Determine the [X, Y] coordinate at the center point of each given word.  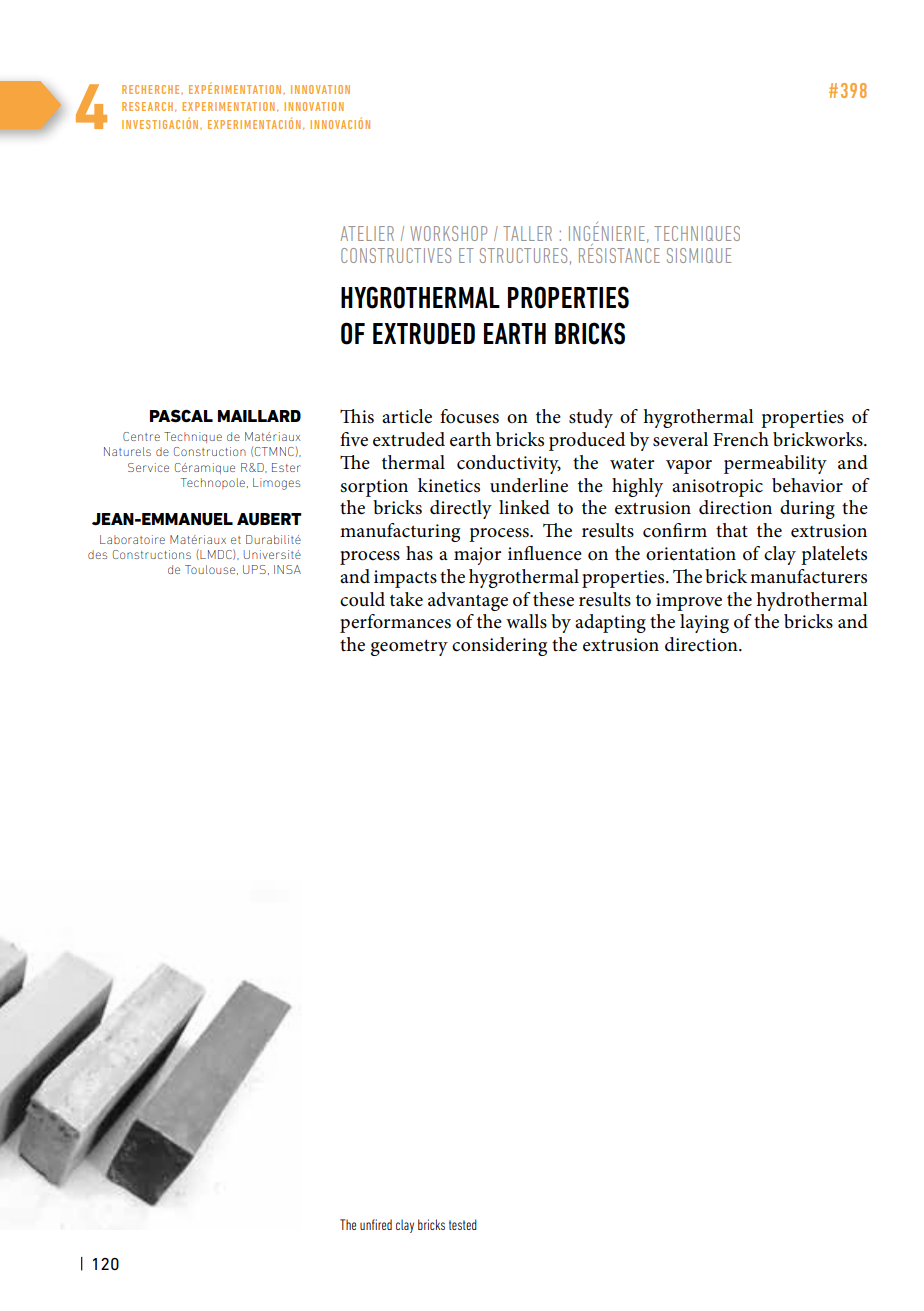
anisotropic [717, 488]
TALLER [527, 233]
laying [704, 623]
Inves [136, 124]
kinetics [449, 485]
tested [463, 1224]
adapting [610, 623]
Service [148, 467]
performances [395, 623]
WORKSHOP [448, 233]
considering [499, 646]
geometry [409, 648]
